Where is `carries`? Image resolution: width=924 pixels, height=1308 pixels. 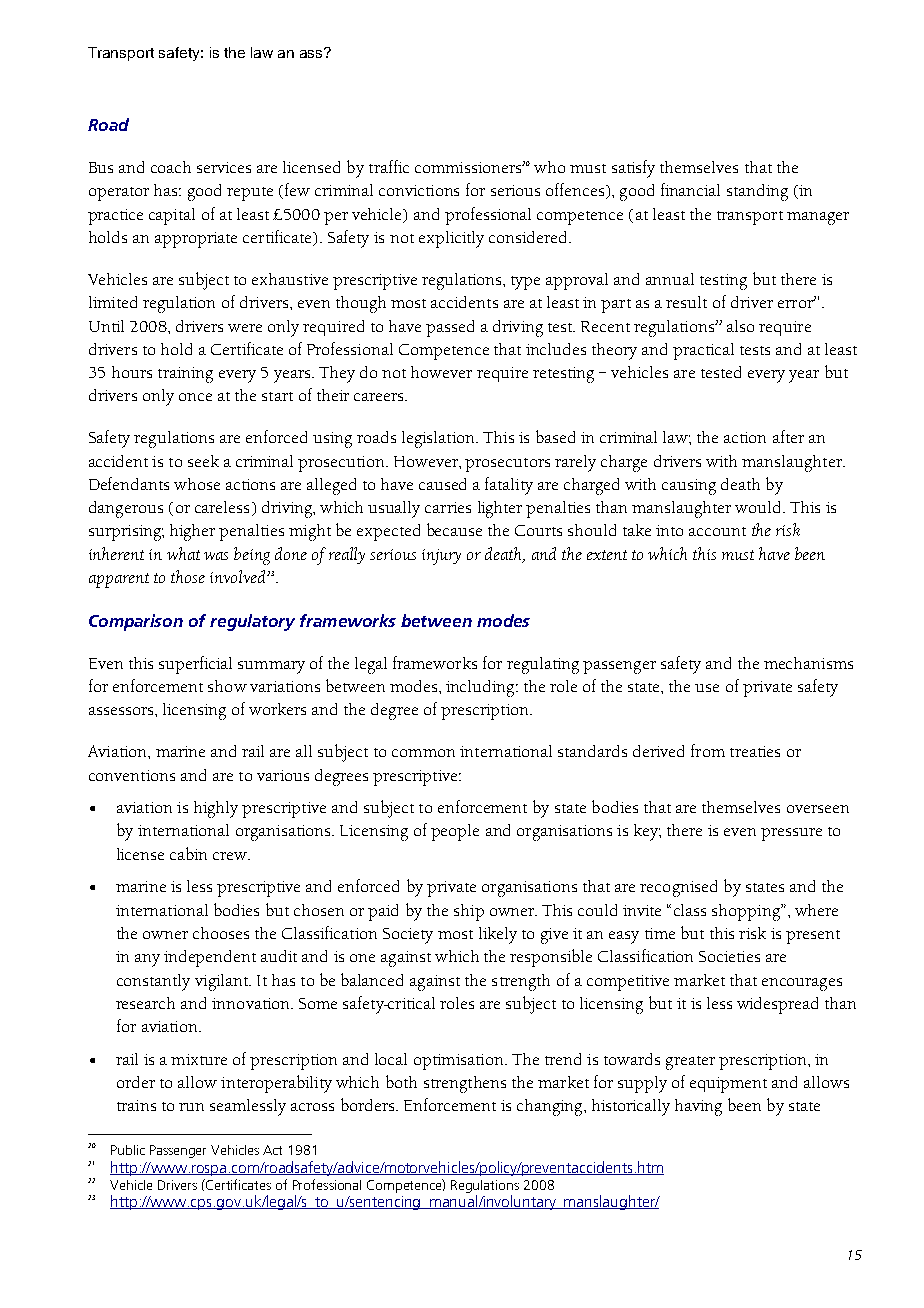 carries is located at coordinates (448, 507).
